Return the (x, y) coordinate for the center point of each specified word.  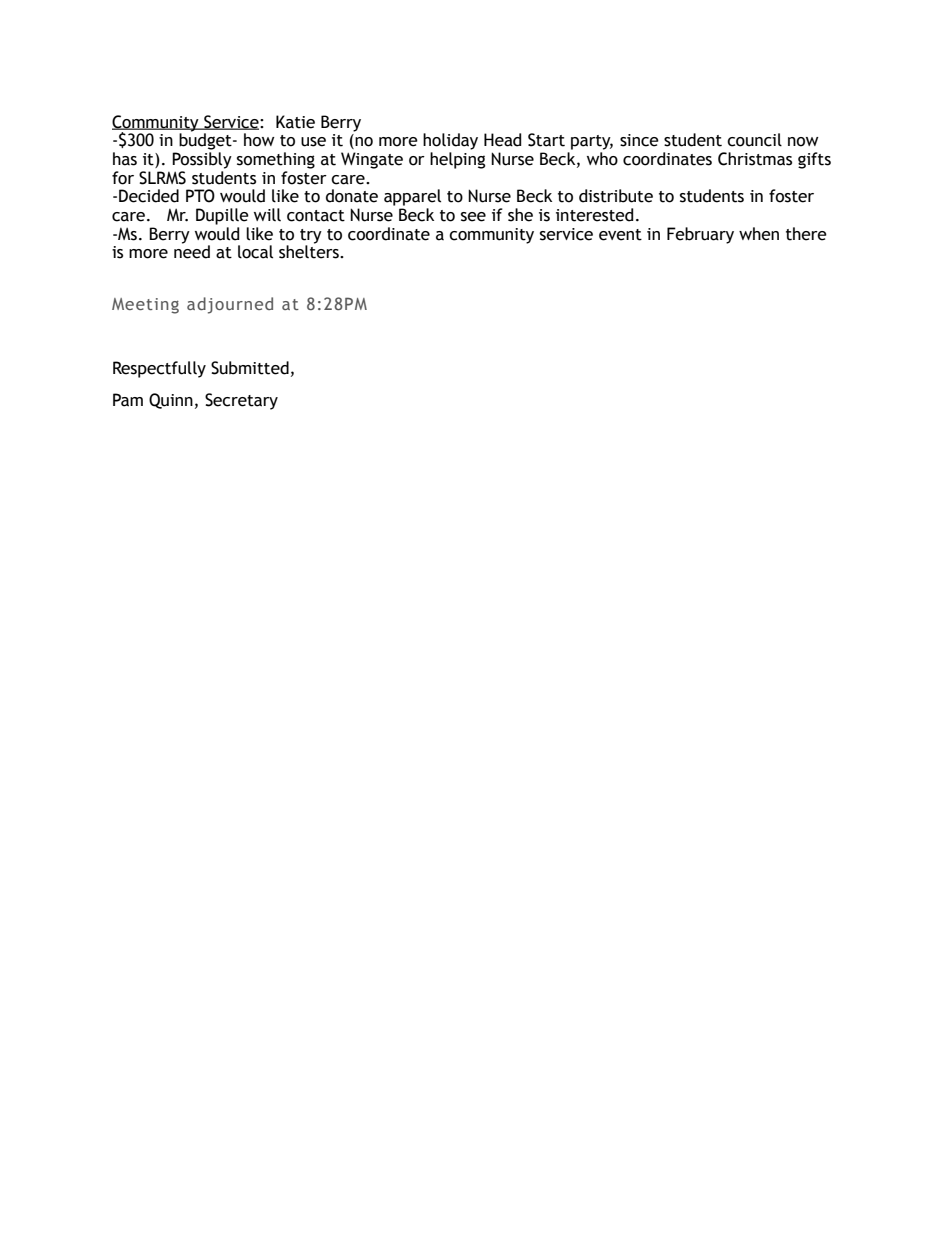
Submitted (250, 368)
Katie (295, 122)
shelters (310, 251)
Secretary (241, 401)
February (700, 235)
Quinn (171, 401)
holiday (450, 141)
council (754, 140)
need (192, 251)
